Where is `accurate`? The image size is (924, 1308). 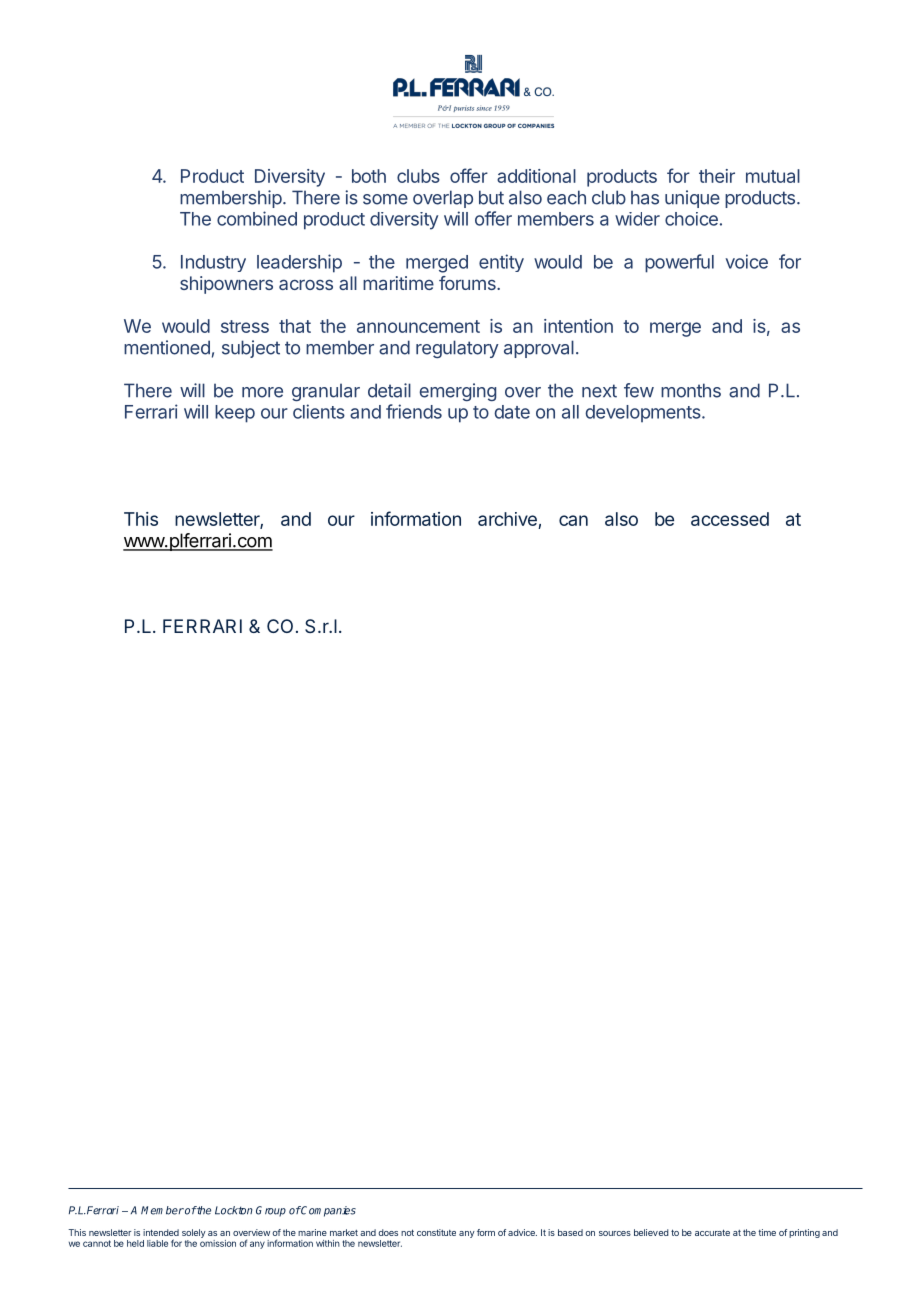 accurate is located at coordinates (712, 1232).
